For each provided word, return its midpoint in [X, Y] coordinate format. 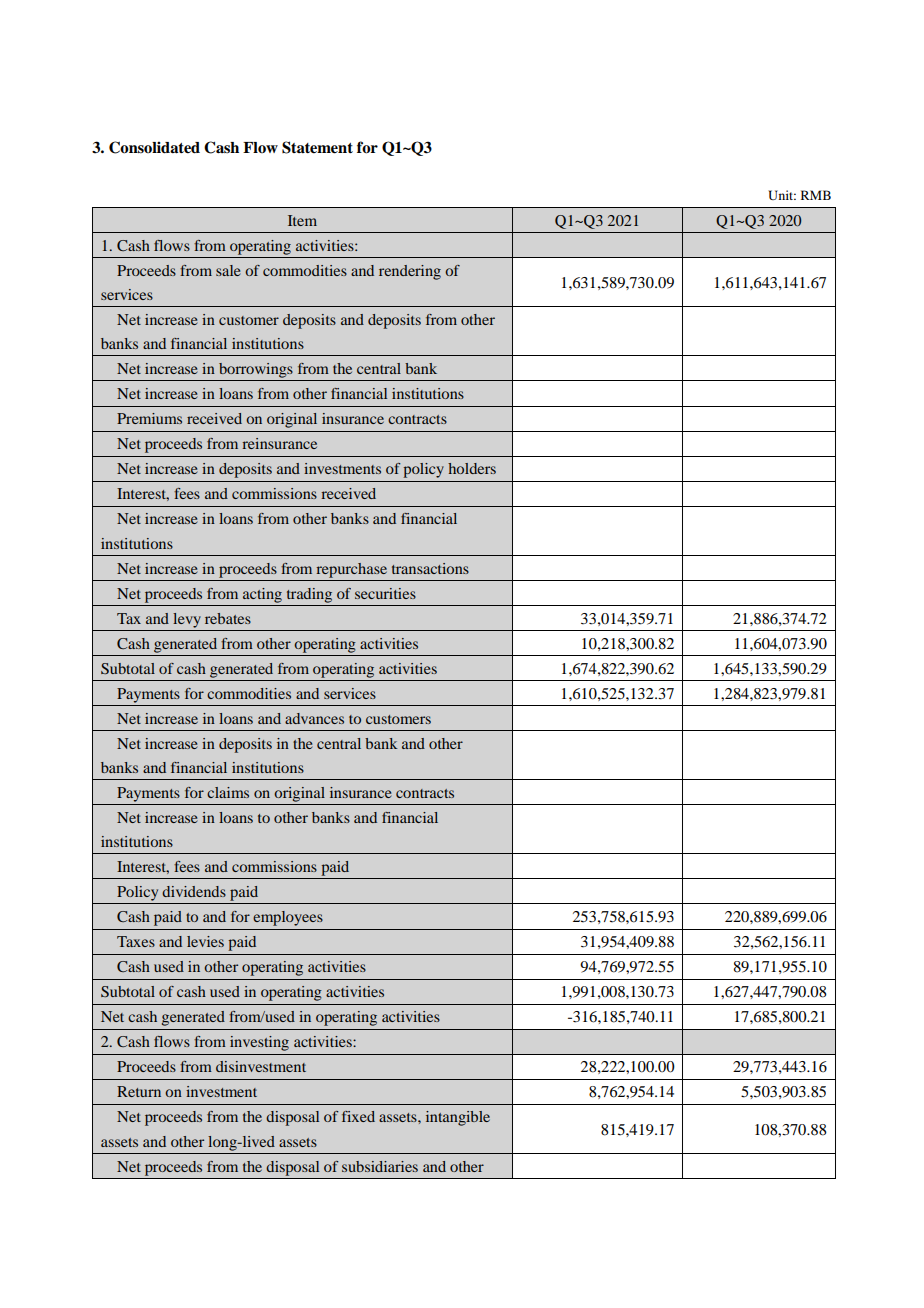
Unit [782, 195]
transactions [430, 568]
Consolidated [154, 147]
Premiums [149, 418]
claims [228, 792]
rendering [410, 272]
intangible [458, 1118]
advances [314, 718]
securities [385, 593]
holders [472, 468]
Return [139, 1091]
